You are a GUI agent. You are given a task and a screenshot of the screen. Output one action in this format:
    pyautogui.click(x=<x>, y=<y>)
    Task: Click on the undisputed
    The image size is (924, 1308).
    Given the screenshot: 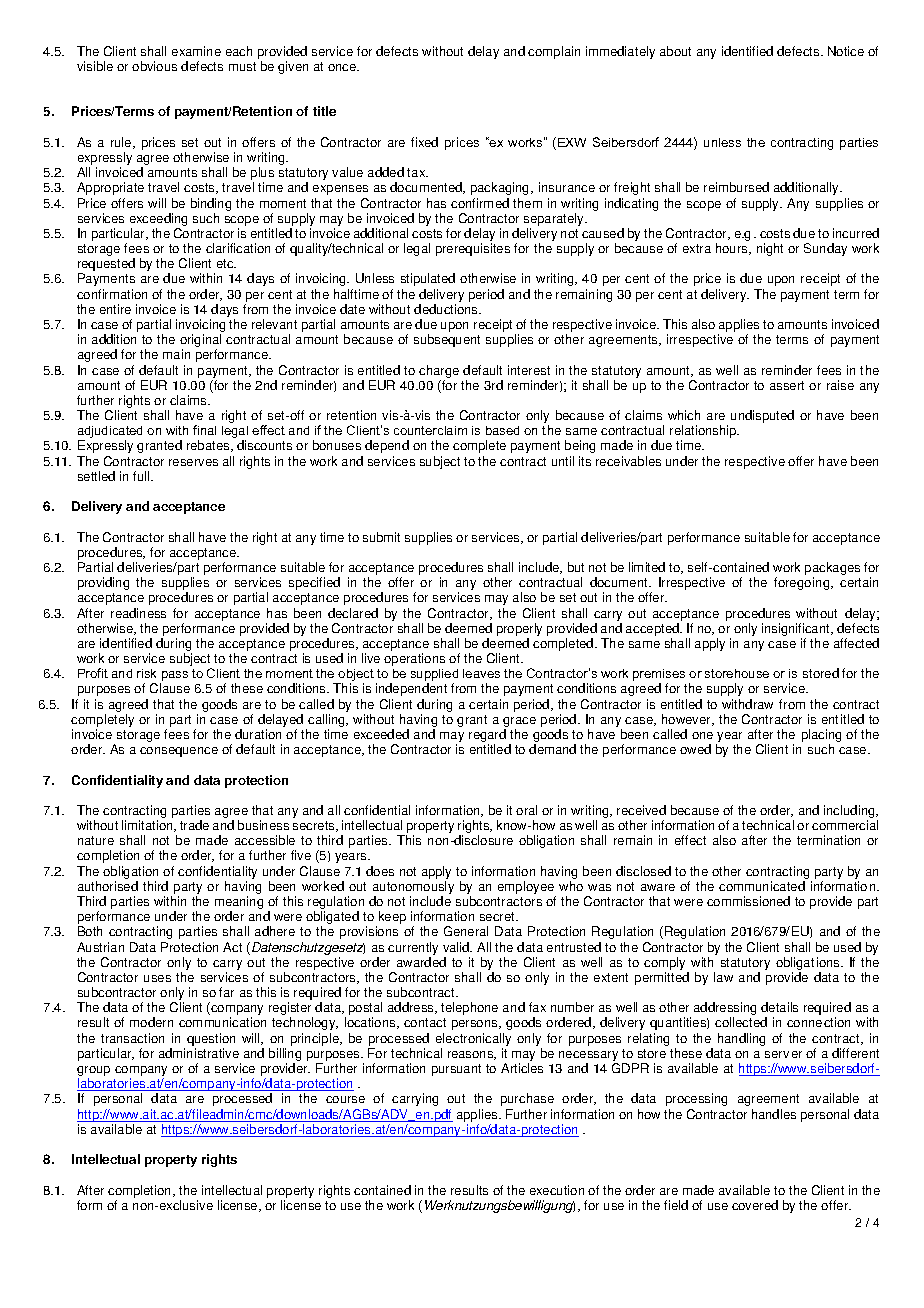 What is the action you would take?
    pyautogui.click(x=762, y=416)
